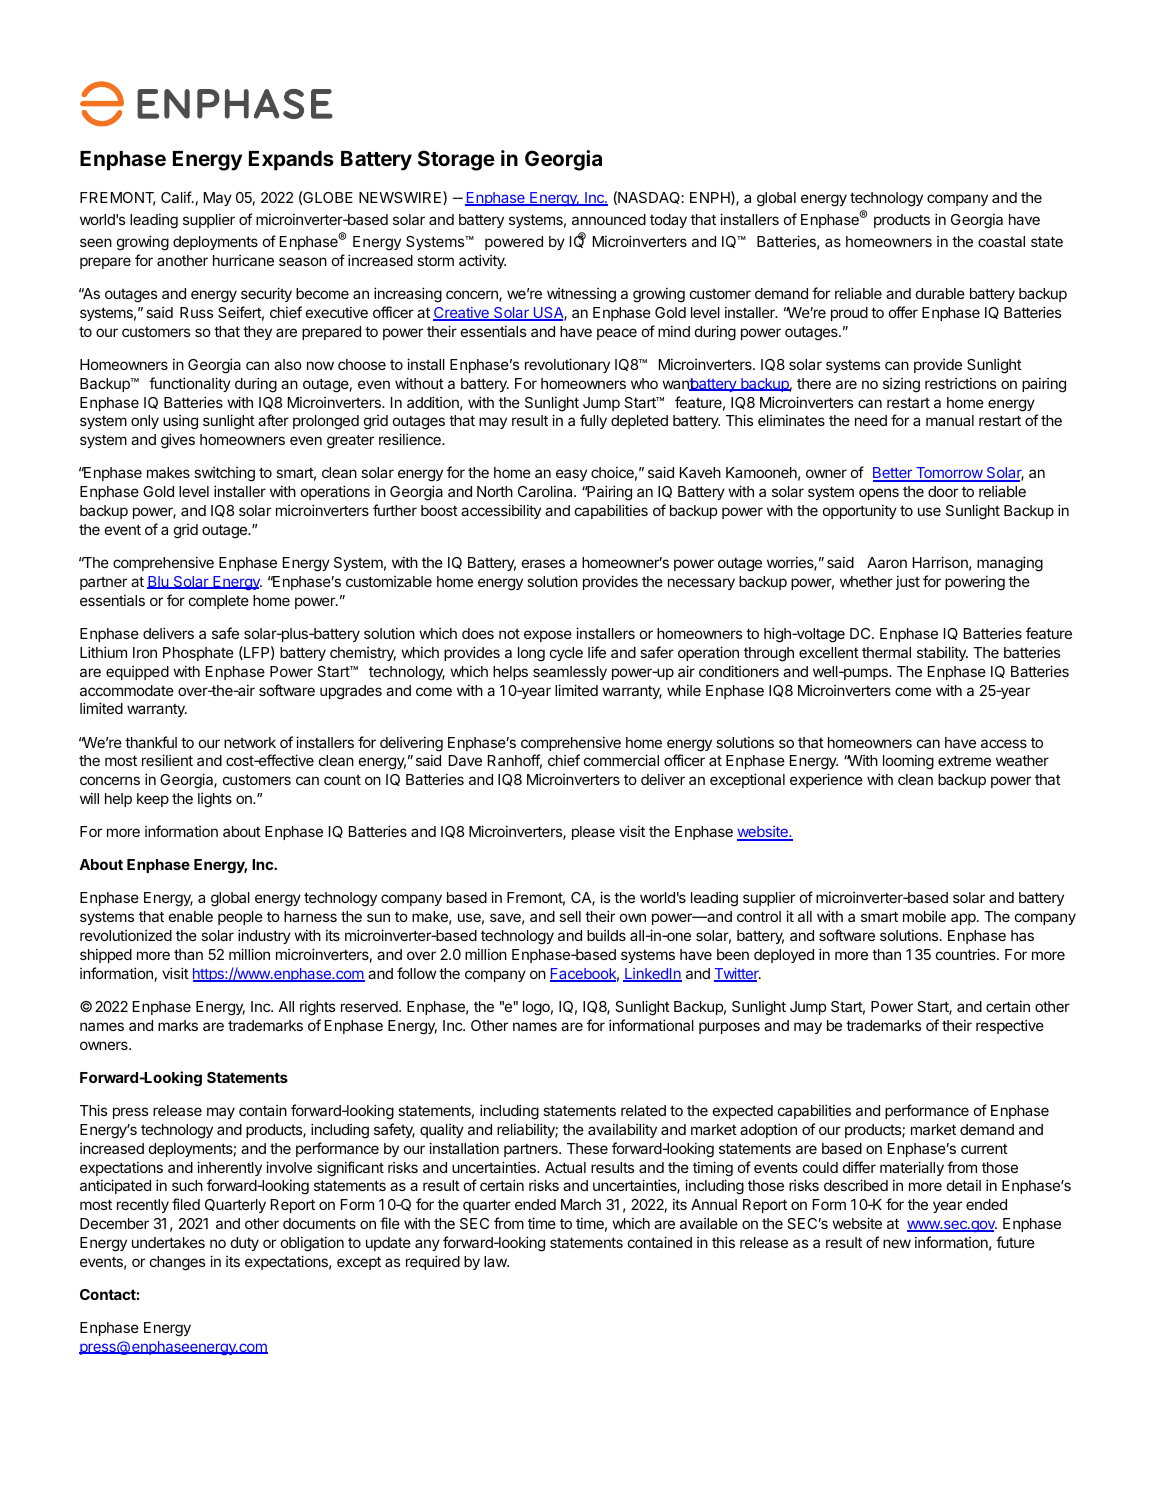  What do you see at coordinates (964, 1185) in the document?
I see `detail` at bounding box center [964, 1185].
